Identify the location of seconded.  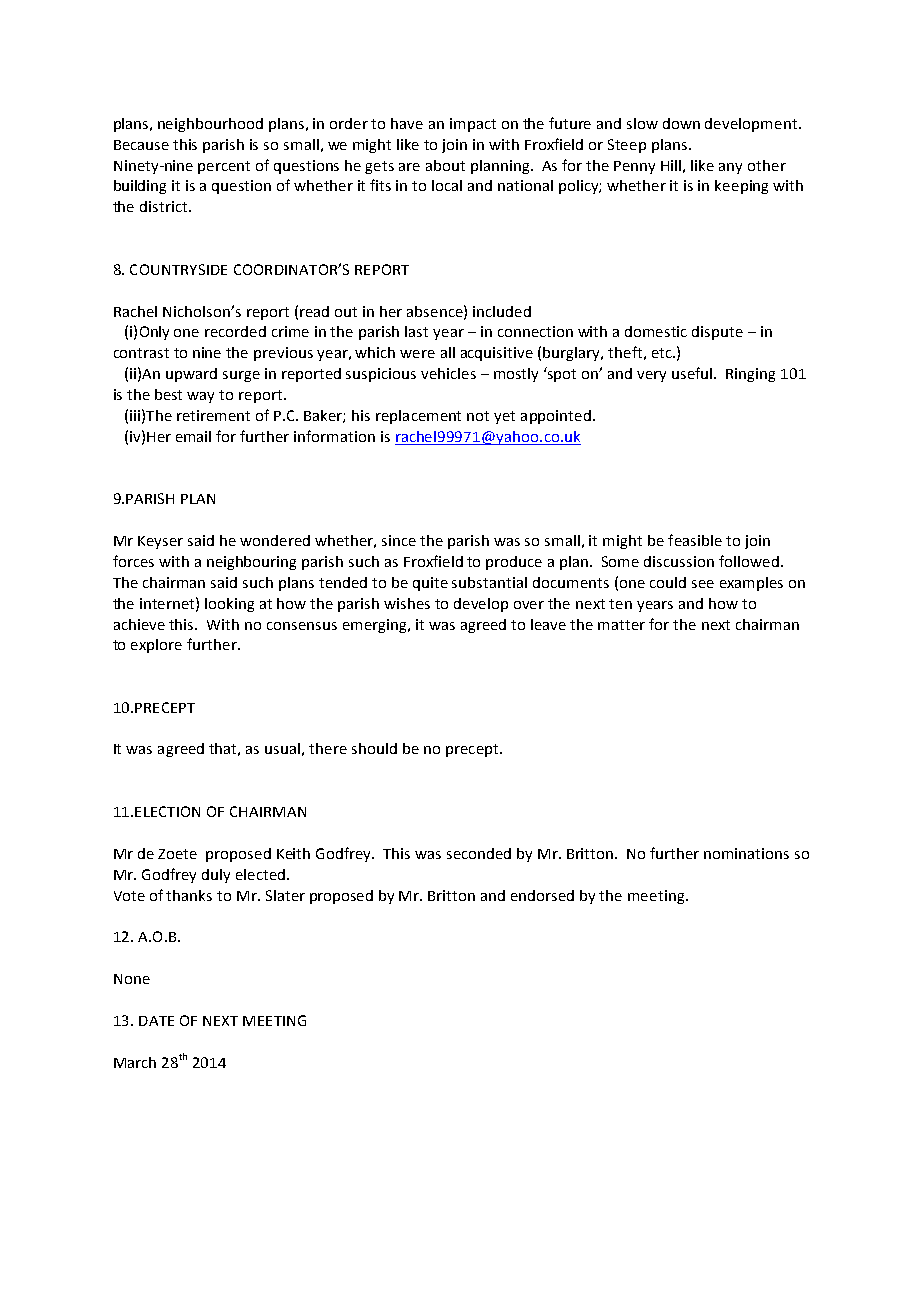
(479, 853).
